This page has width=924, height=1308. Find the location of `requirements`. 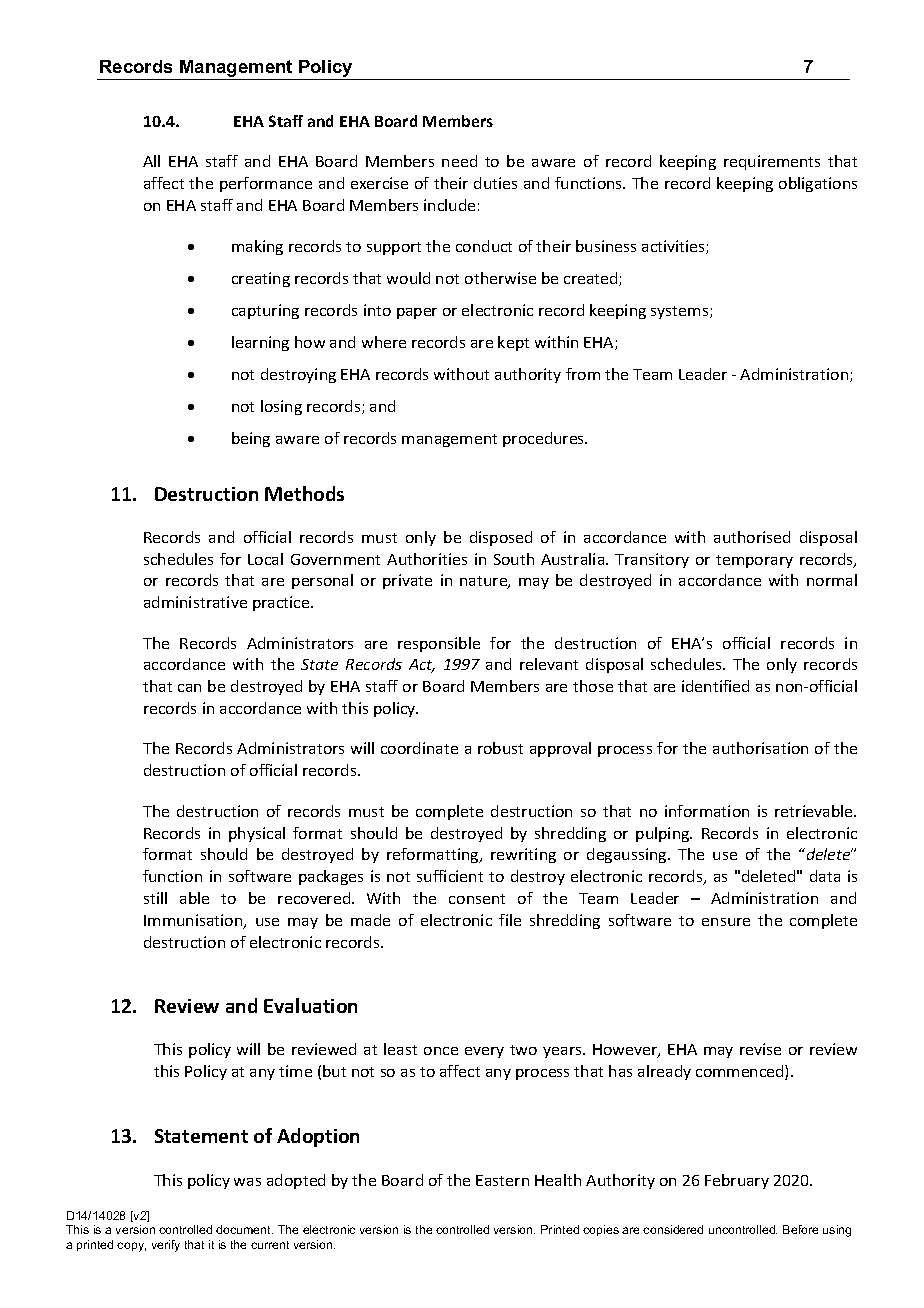

requirements is located at coordinates (772, 162).
